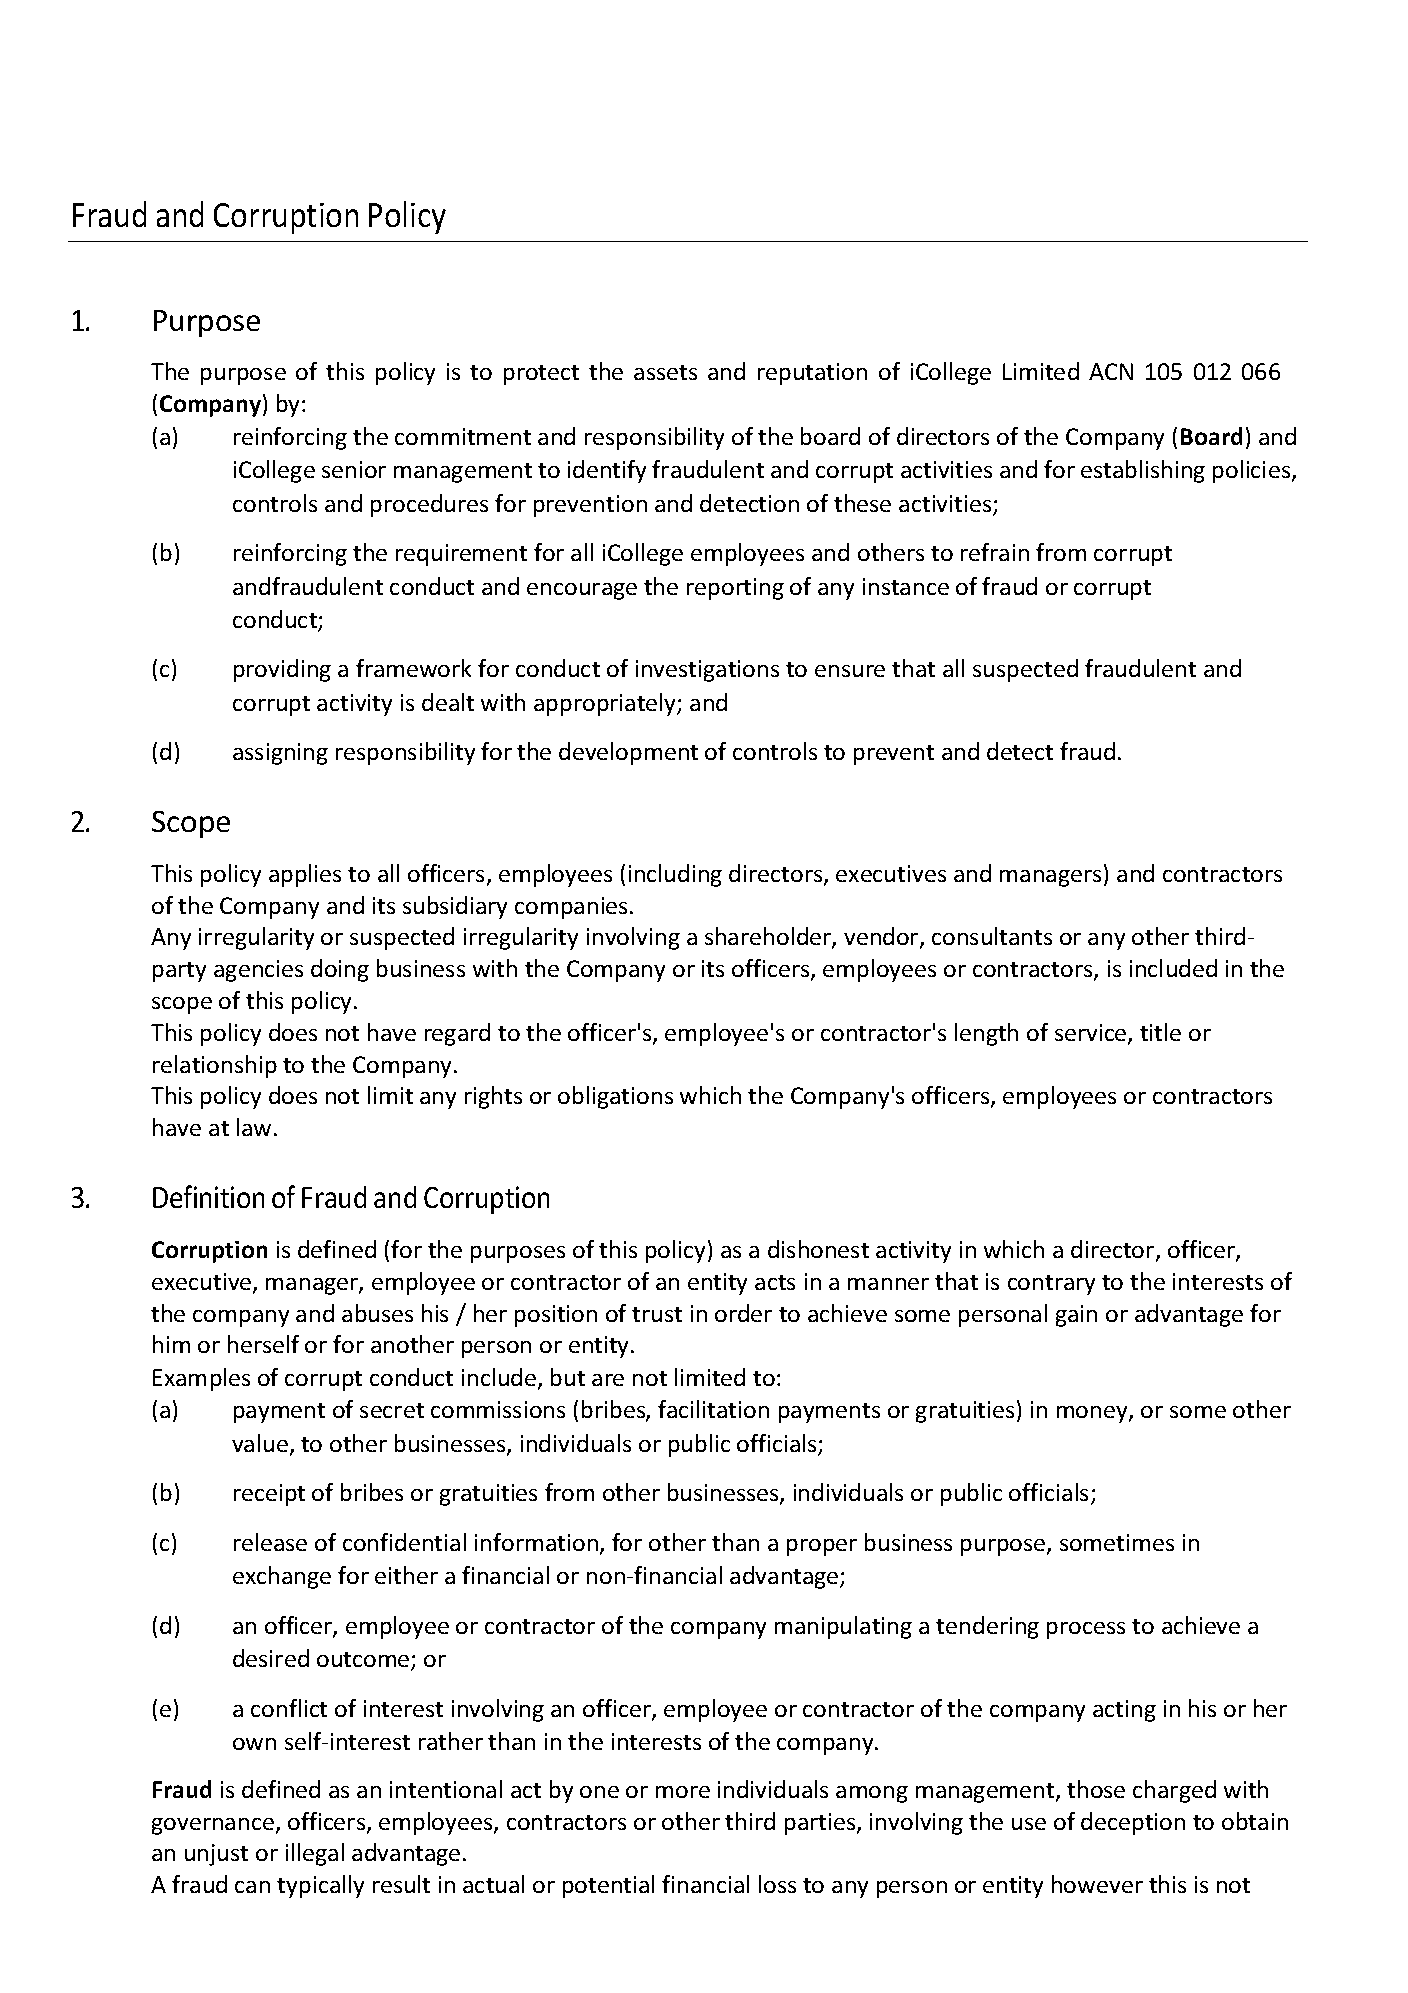  Describe the element at coordinates (992, 936) in the document. I see `consultants` at that location.
